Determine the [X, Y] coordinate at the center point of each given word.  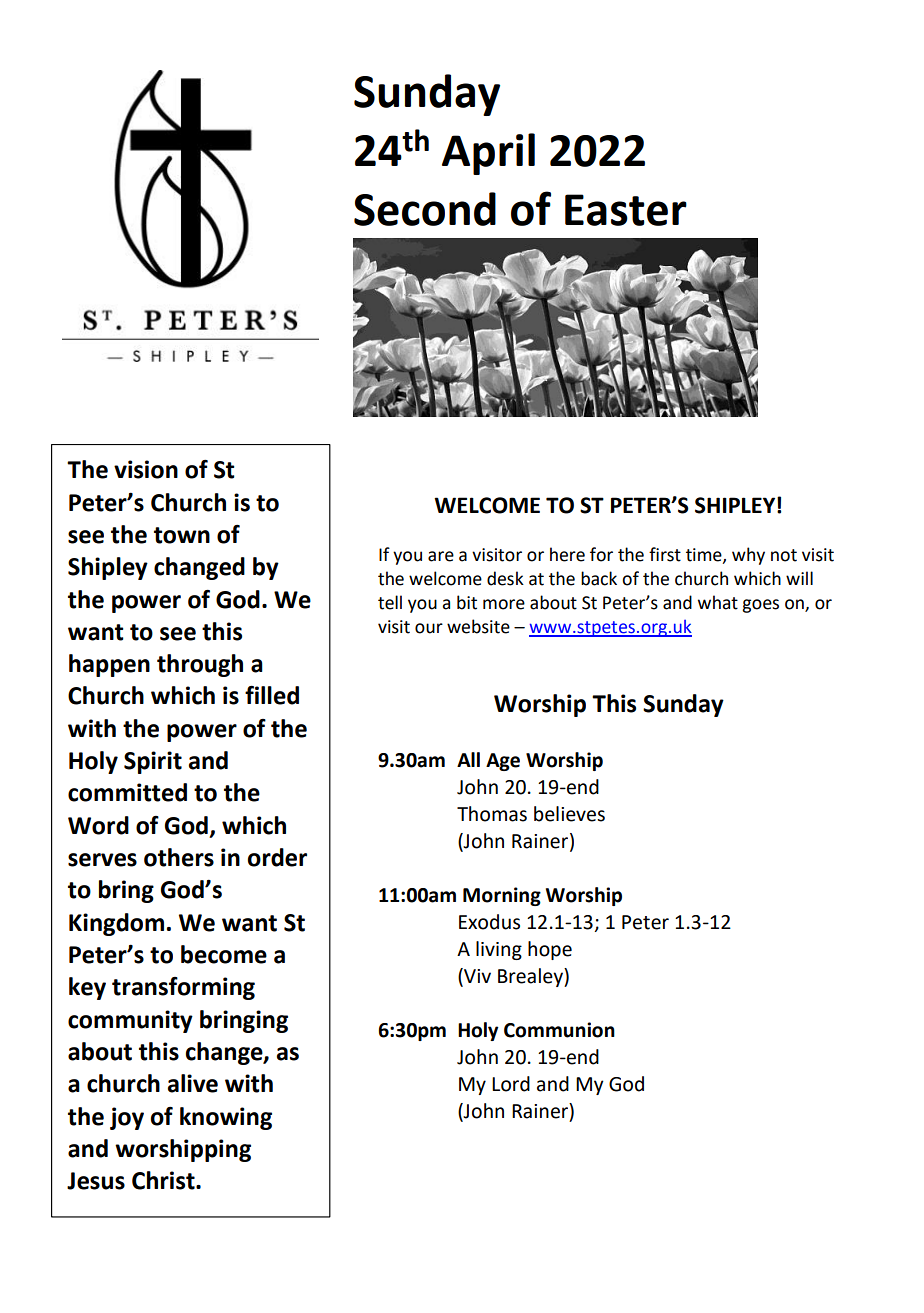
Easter [626, 210]
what [718, 602]
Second [425, 209]
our [429, 628]
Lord [511, 1084]
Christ [164, 1180]
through [200, 665]
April [488, 154]
